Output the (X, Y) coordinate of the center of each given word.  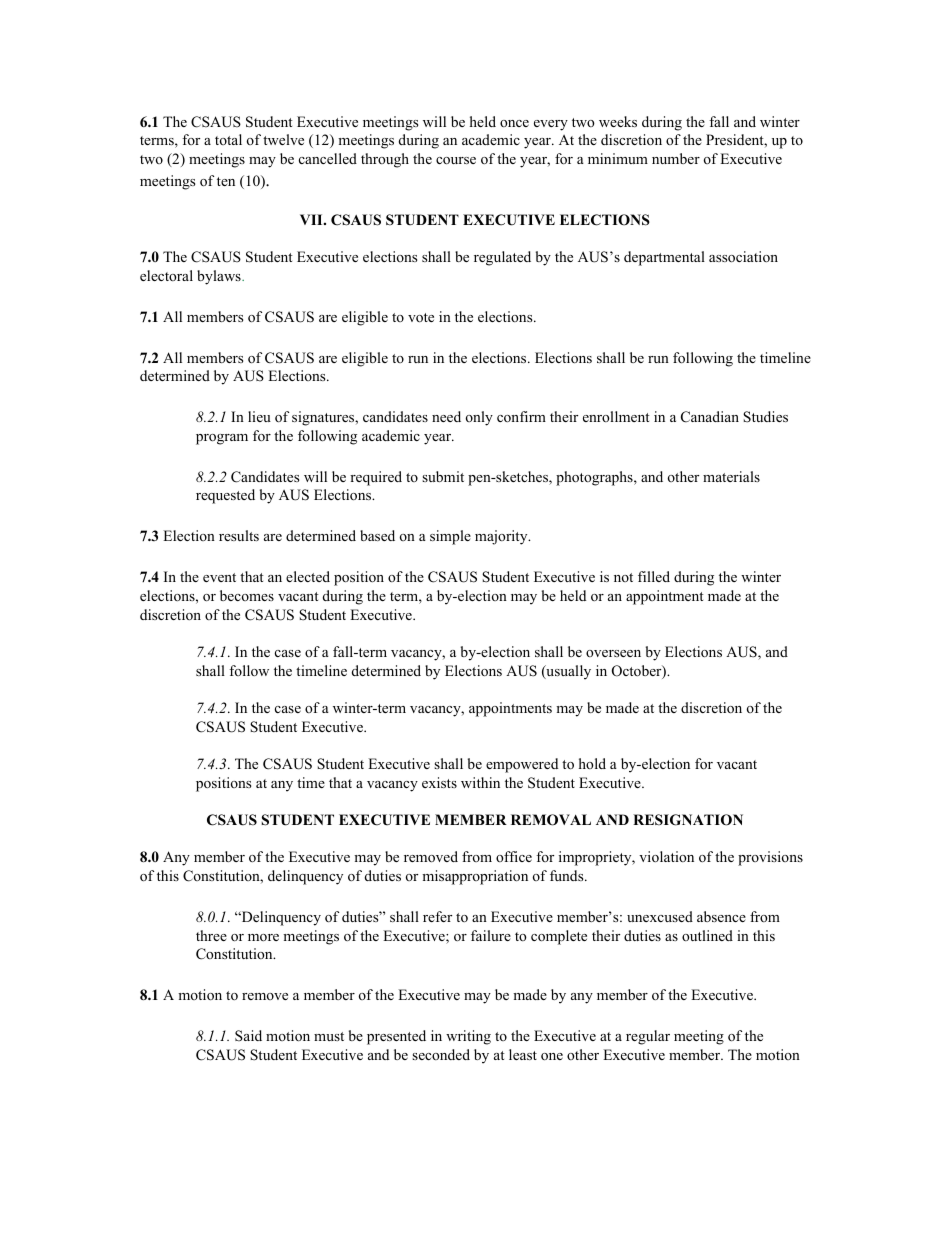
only (479, 418)
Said (248, 1036)
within (480, 782)
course (456, 161)
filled (654, 576)
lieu (259, 416)
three (211, 935)
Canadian (710, 417)
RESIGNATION (688, 820)
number (676, 158)
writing (468, 1037)
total (228, 139)
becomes (247, 595)
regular (648, 1037)
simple (450, 537)
